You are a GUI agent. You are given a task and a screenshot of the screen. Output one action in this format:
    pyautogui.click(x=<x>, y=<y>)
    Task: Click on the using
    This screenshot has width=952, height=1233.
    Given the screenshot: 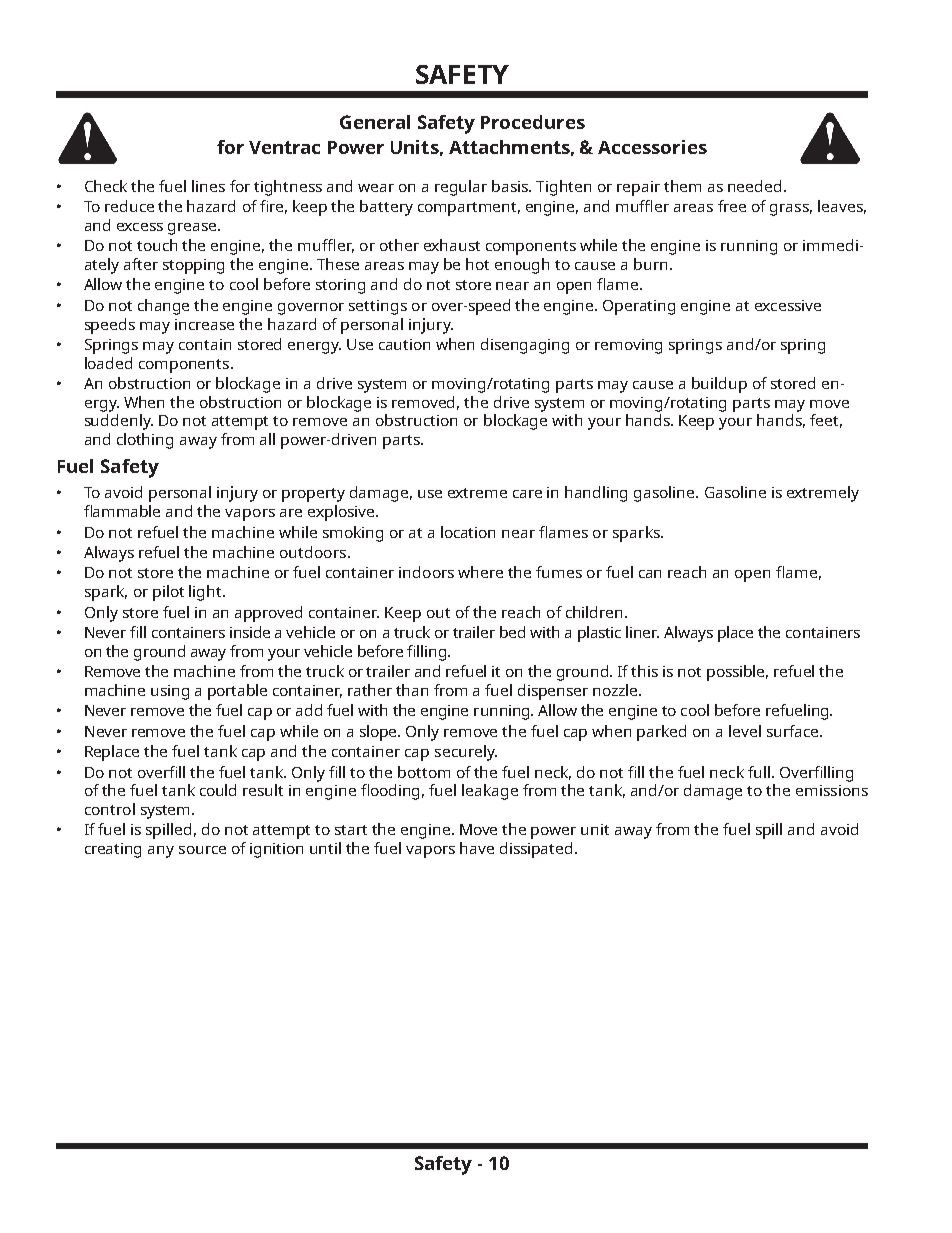 What is the action you would take?
    pyautogui.click(x=170, y=692)
